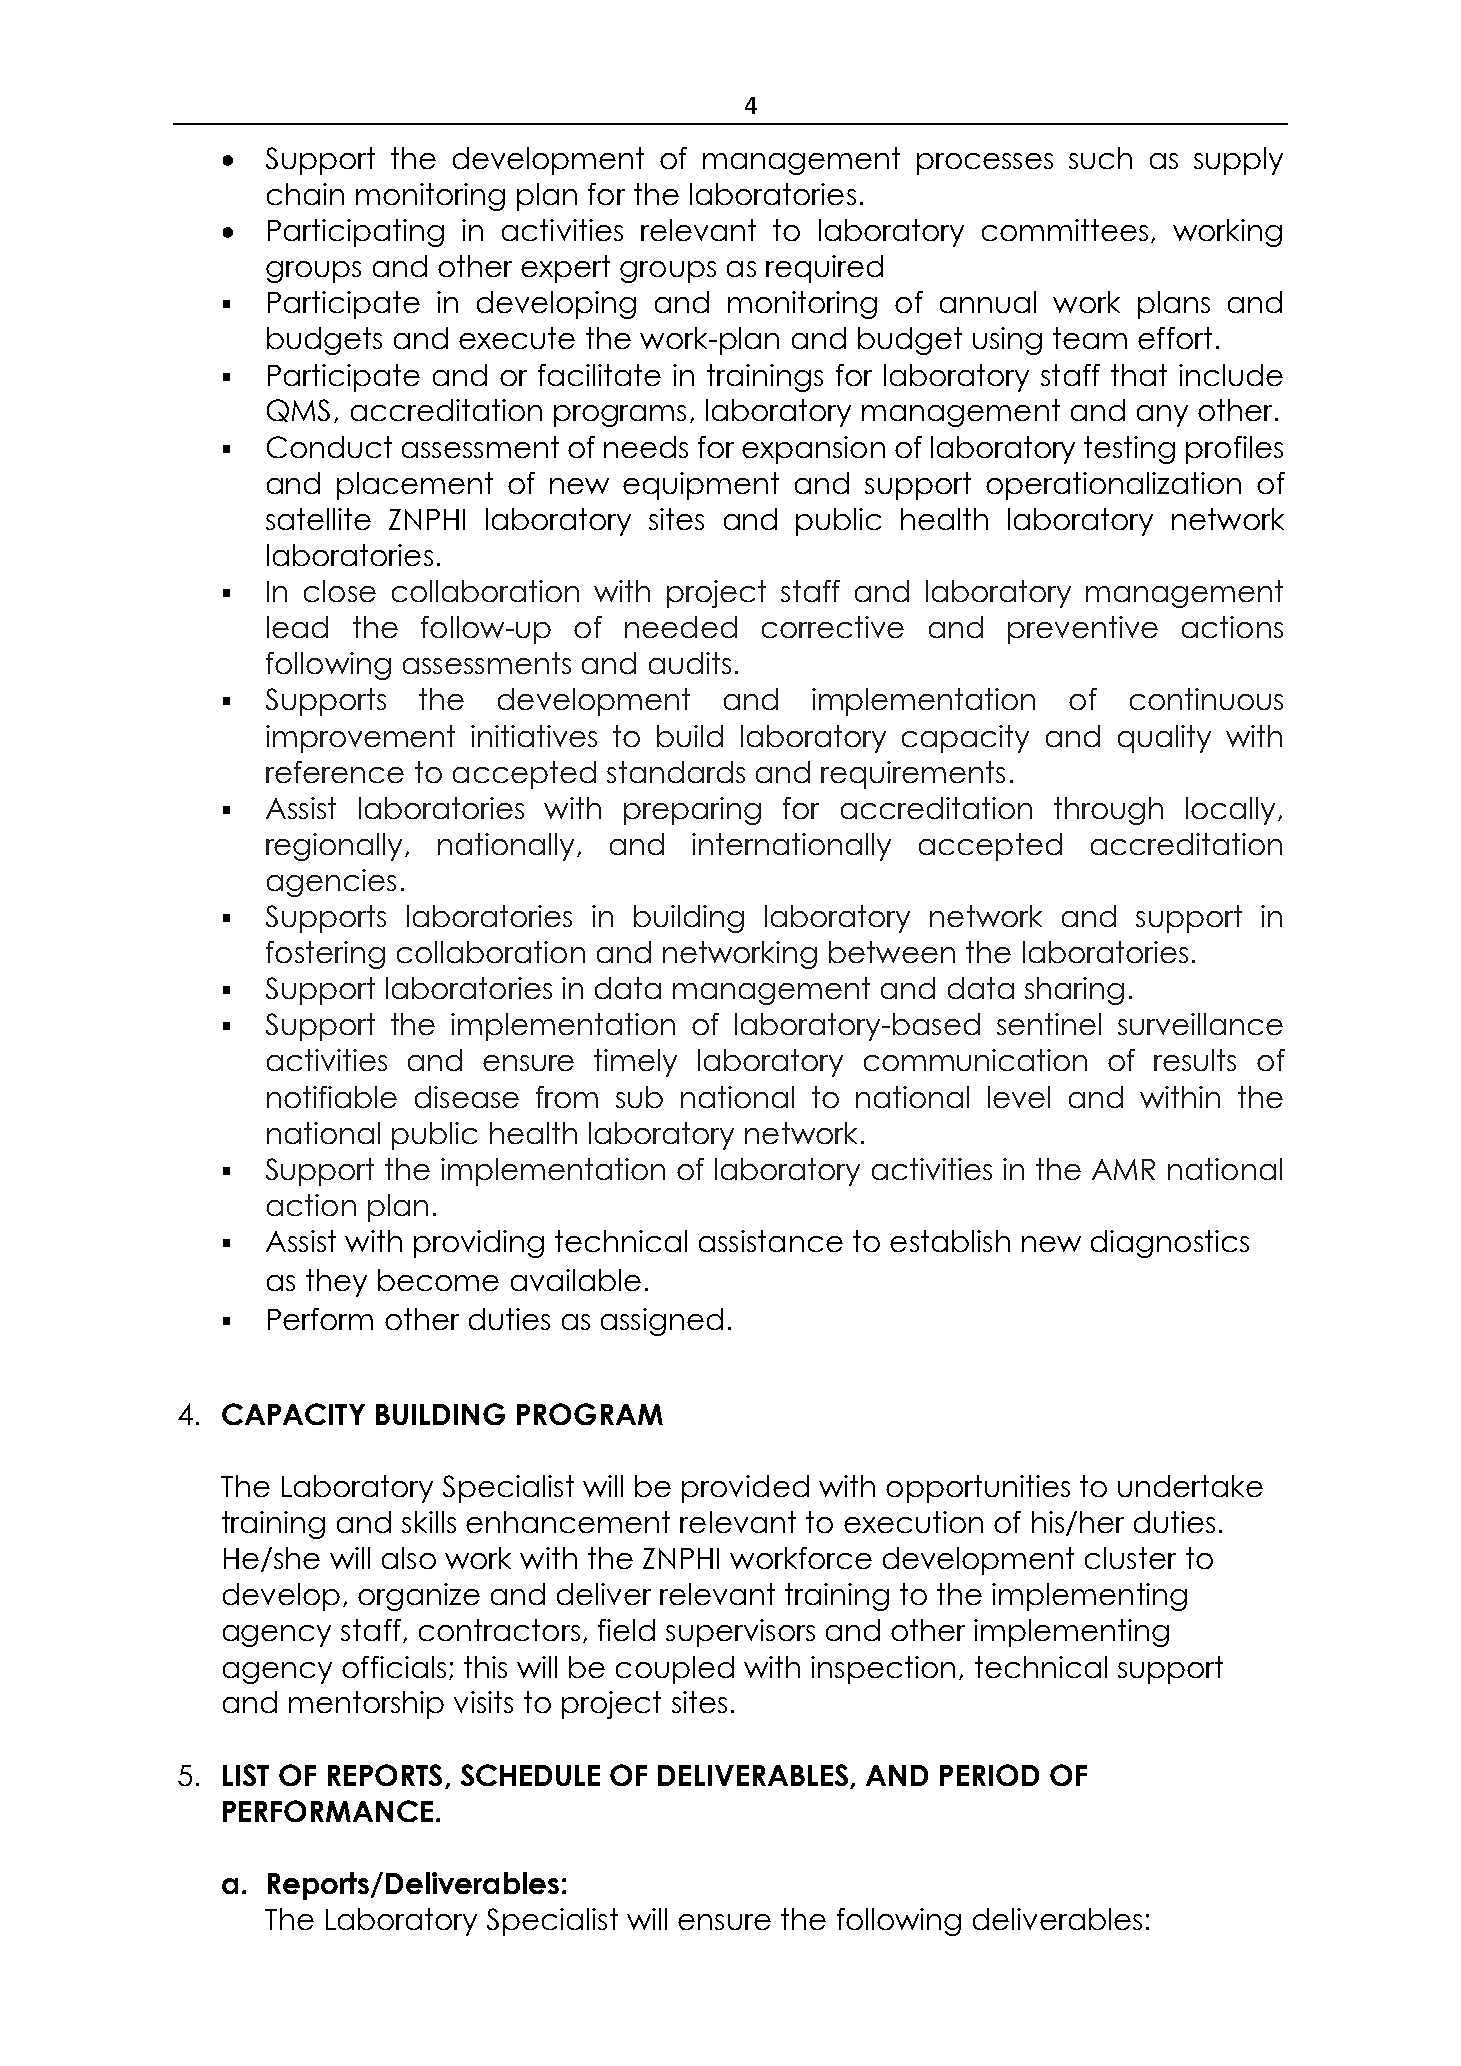 The height and width of the page is (2066, 1461). What do you see at coordinates (892, 952) in the page?
I see `between` at bounding box center [892, 952].
